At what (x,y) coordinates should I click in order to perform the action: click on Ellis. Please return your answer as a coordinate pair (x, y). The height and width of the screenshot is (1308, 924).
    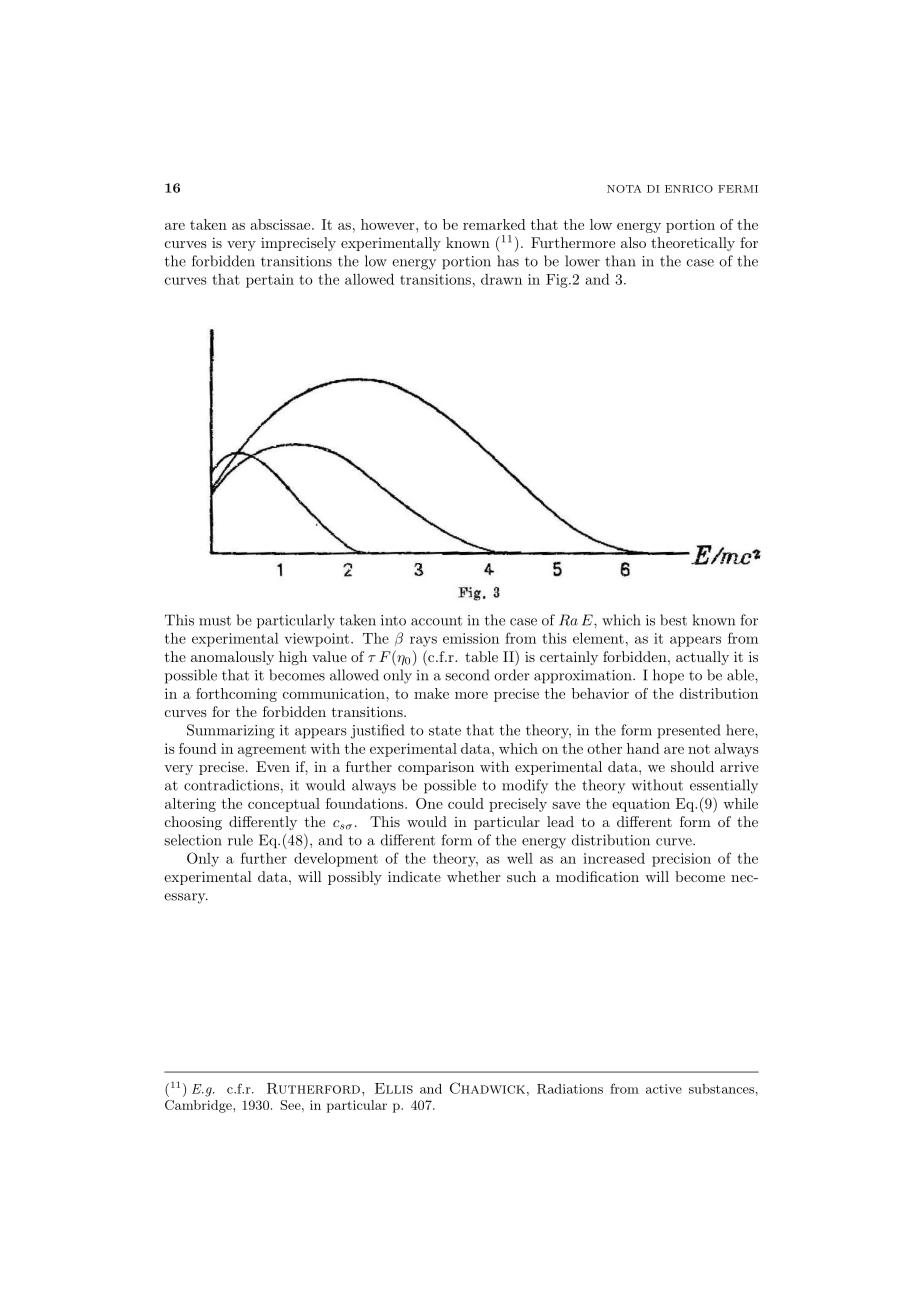
    Looking at the image, I should click on (394, 1088).
